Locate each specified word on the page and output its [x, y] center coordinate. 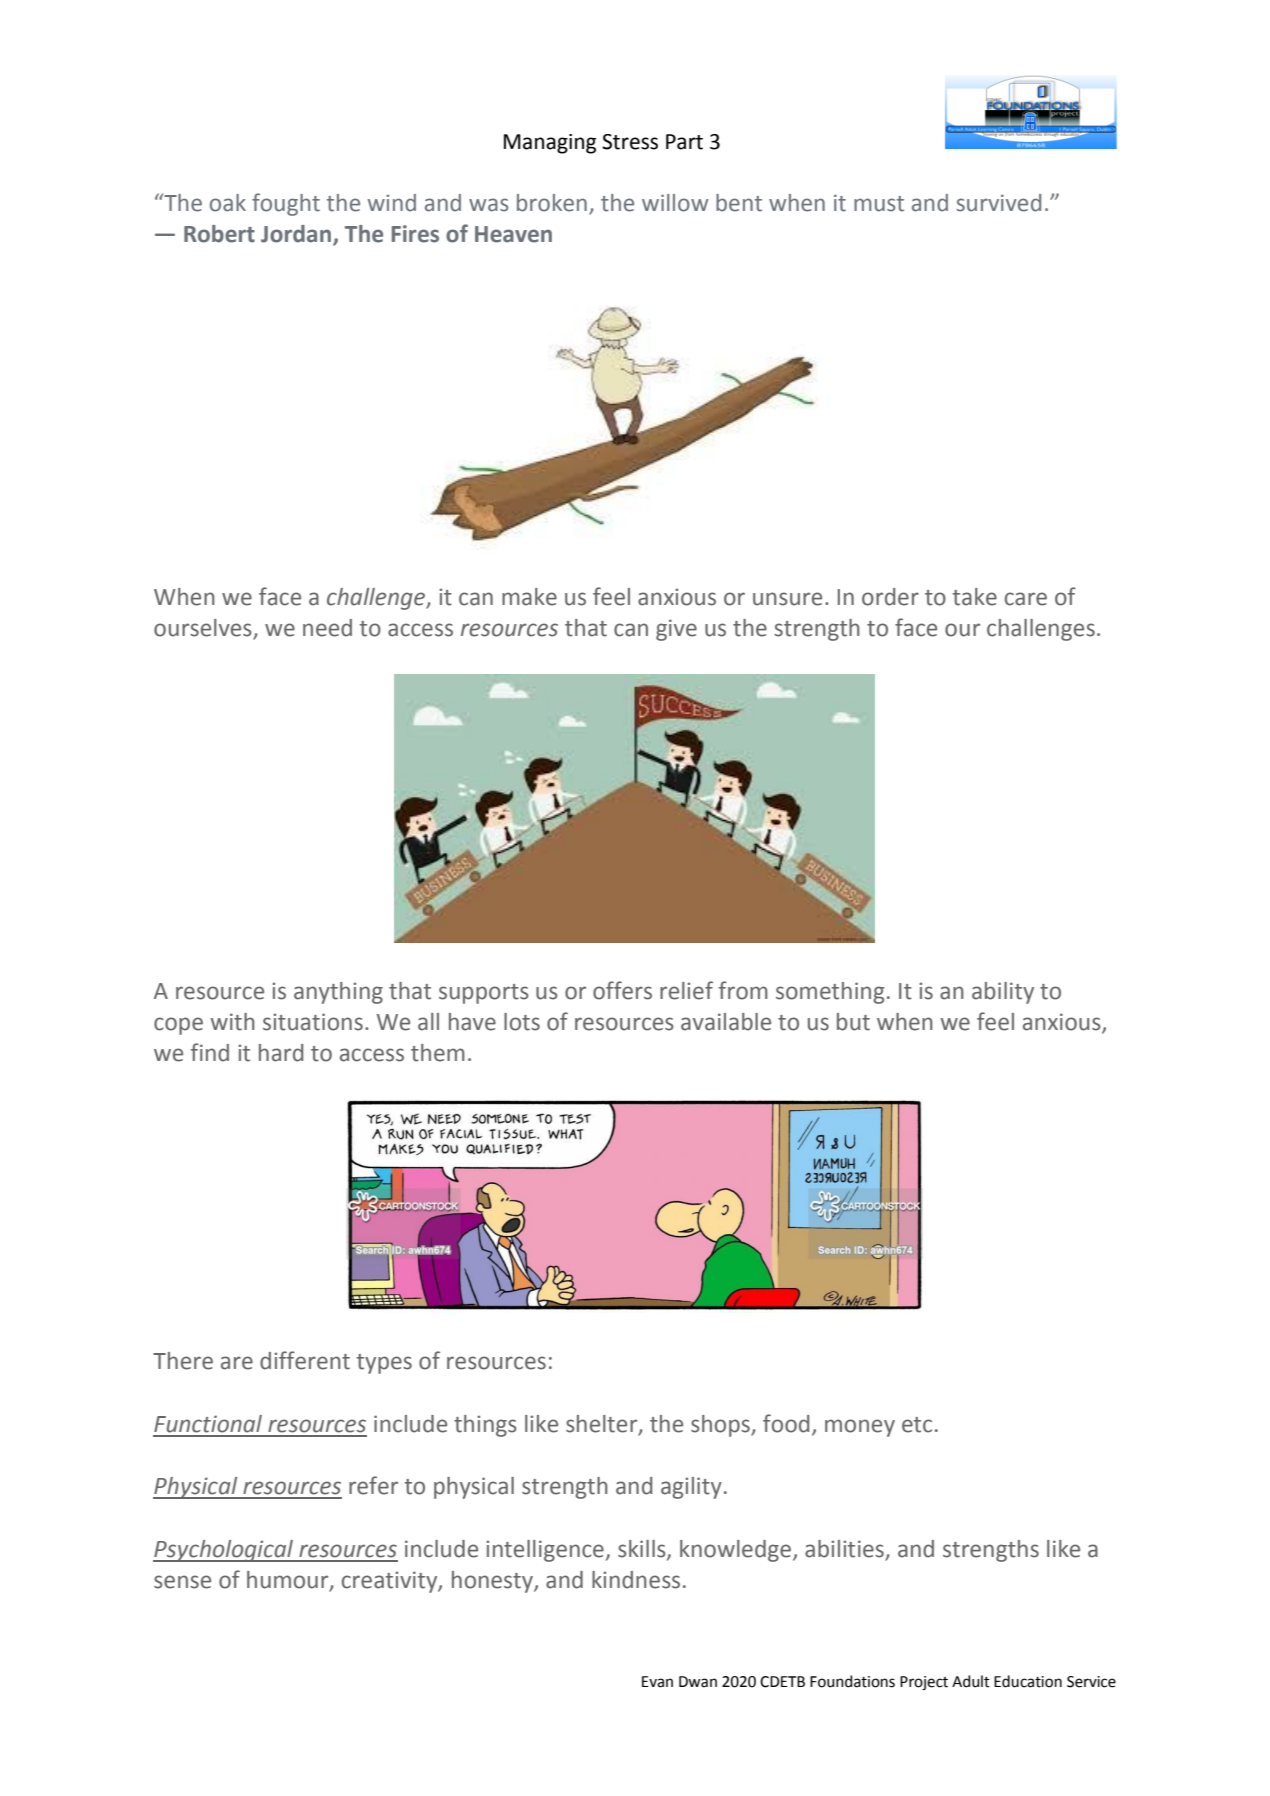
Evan [657, 1682]
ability [1003, 993]
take [975, 597]
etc [917, 1425]
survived [998, 203]
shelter [603, 1425]
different [305, 1360]
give [676, 630]
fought [286, 204]
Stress [630, 142]
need [327, 628]
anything [338, 993]
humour [289, 1581]
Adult [971, 1681]
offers [622, 990]
